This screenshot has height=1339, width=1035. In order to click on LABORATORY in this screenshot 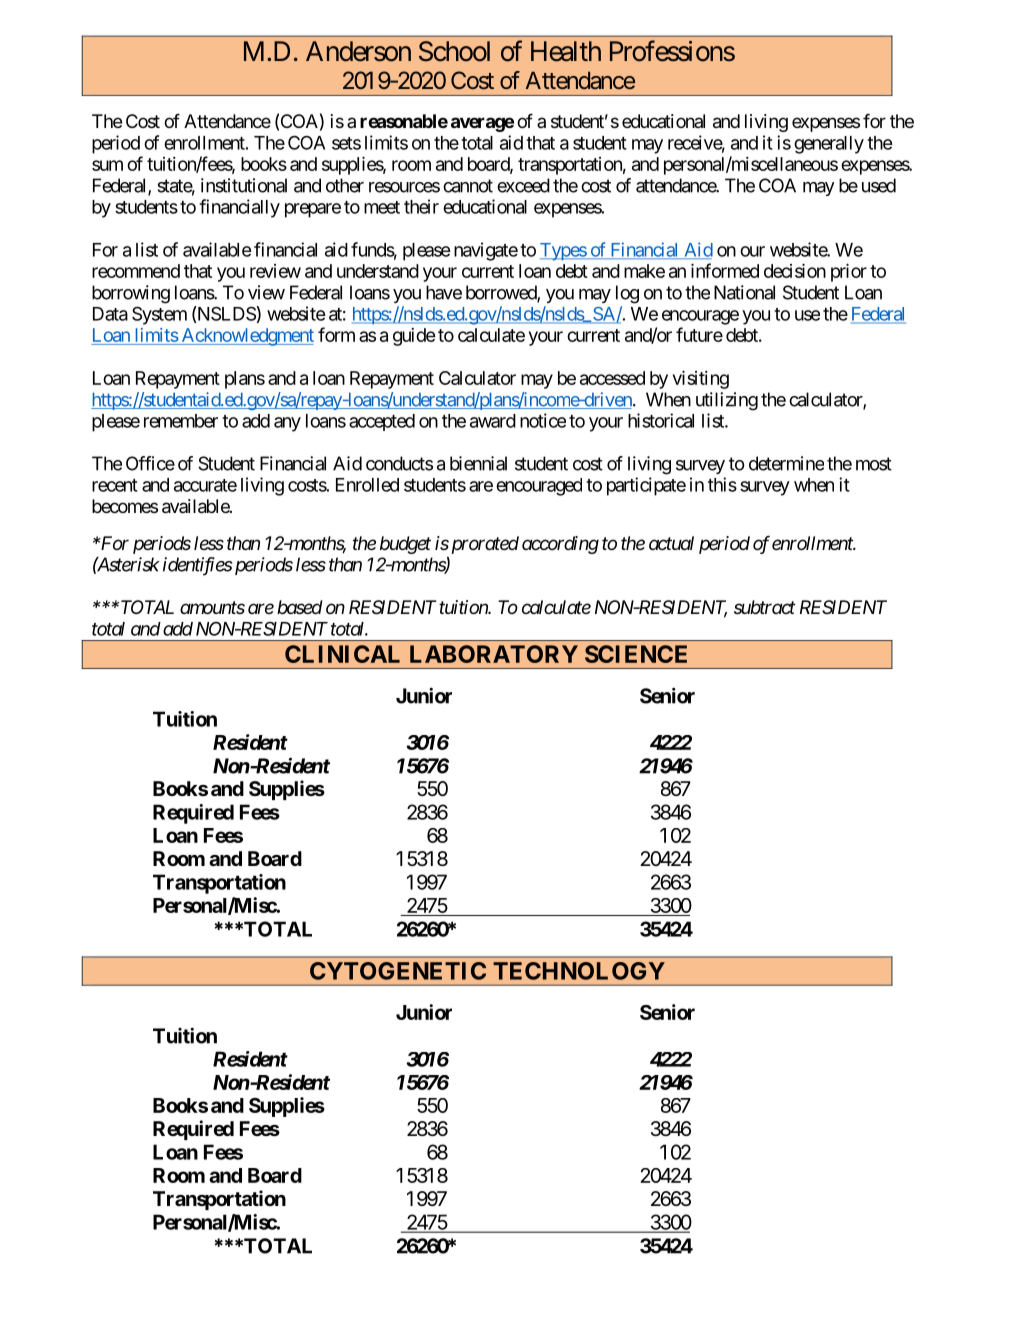, I will do `click(494, 654)`.
